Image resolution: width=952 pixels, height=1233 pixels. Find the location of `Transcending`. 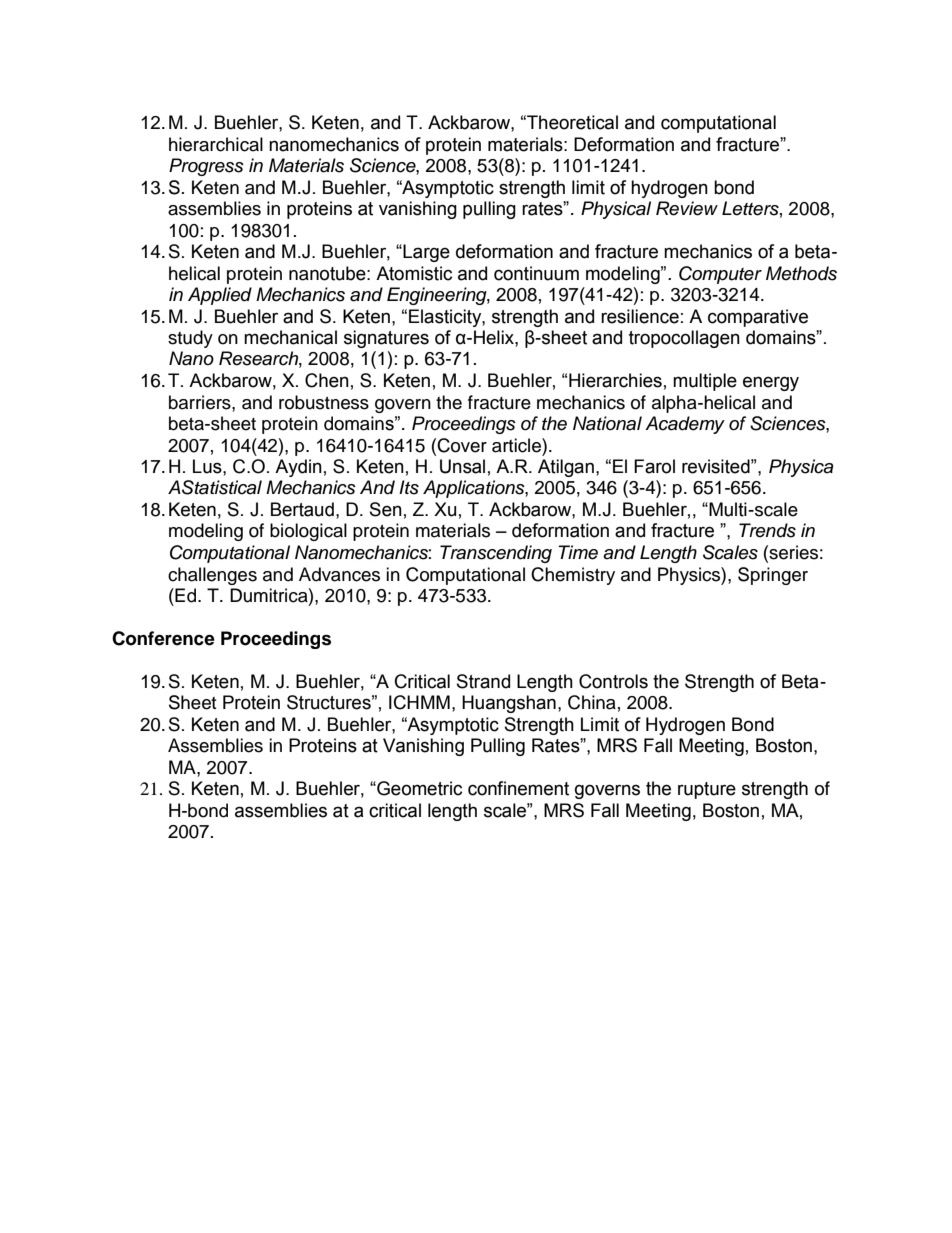

Transcending is located at coordinates (496, 554).
